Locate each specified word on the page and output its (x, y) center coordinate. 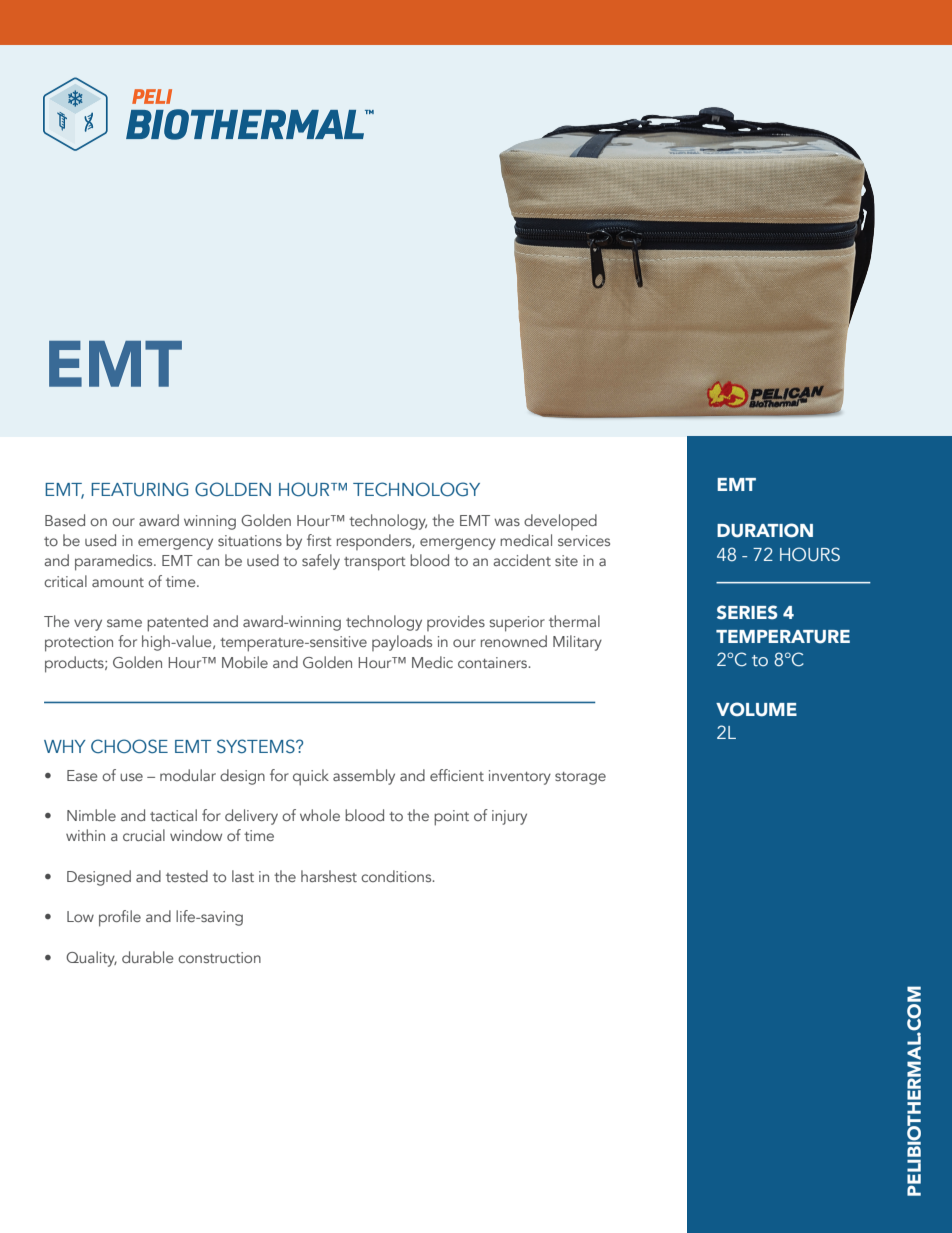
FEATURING (139, 489)
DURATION (765, 530)
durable (147, 957)
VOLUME (756, 709)
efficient (457, 775)
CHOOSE (129, 746)
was (507, 522)
